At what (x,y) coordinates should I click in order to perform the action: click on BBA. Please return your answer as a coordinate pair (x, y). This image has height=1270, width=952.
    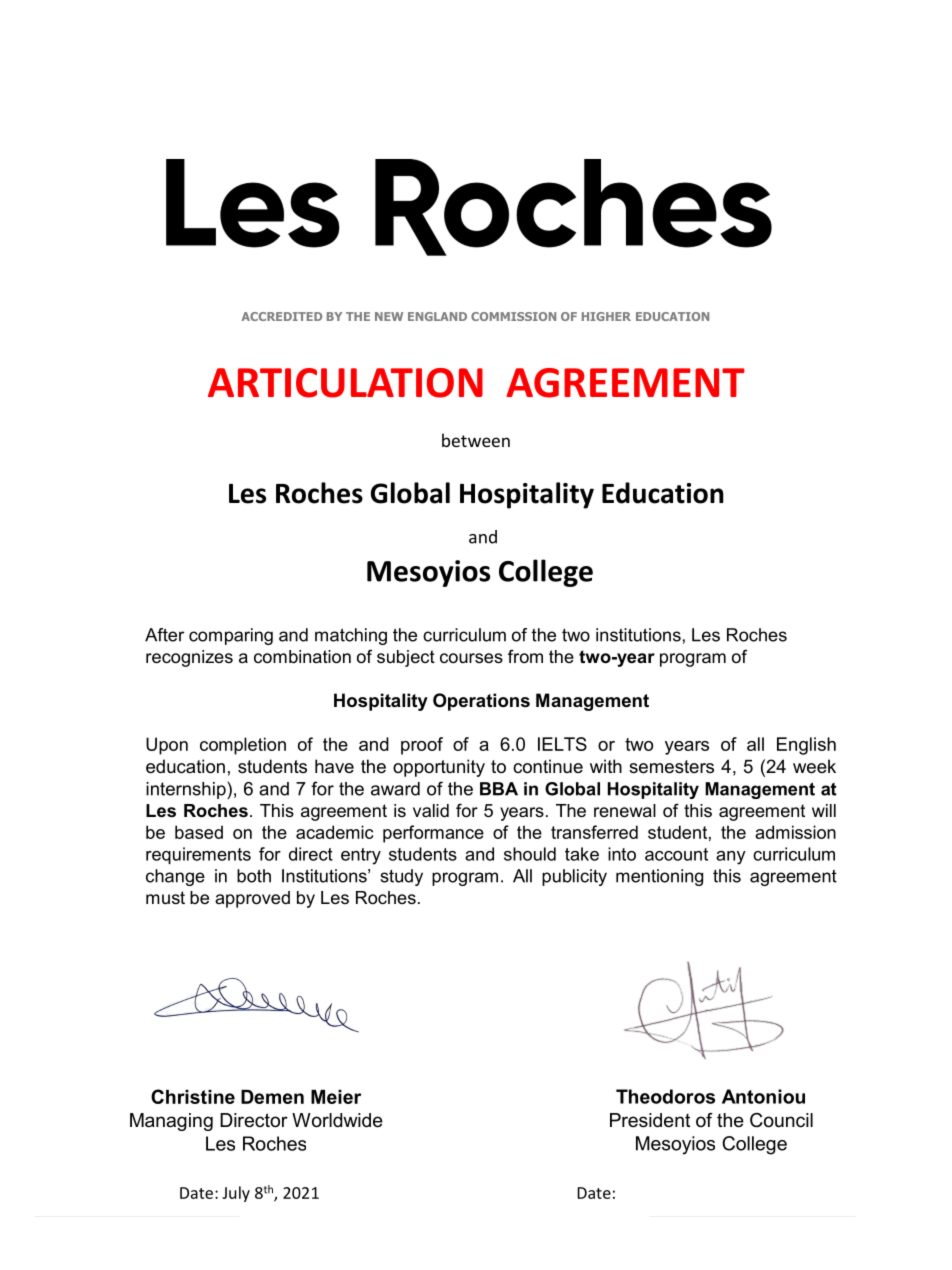
    Looking at the image, I should click on (499, 789).
